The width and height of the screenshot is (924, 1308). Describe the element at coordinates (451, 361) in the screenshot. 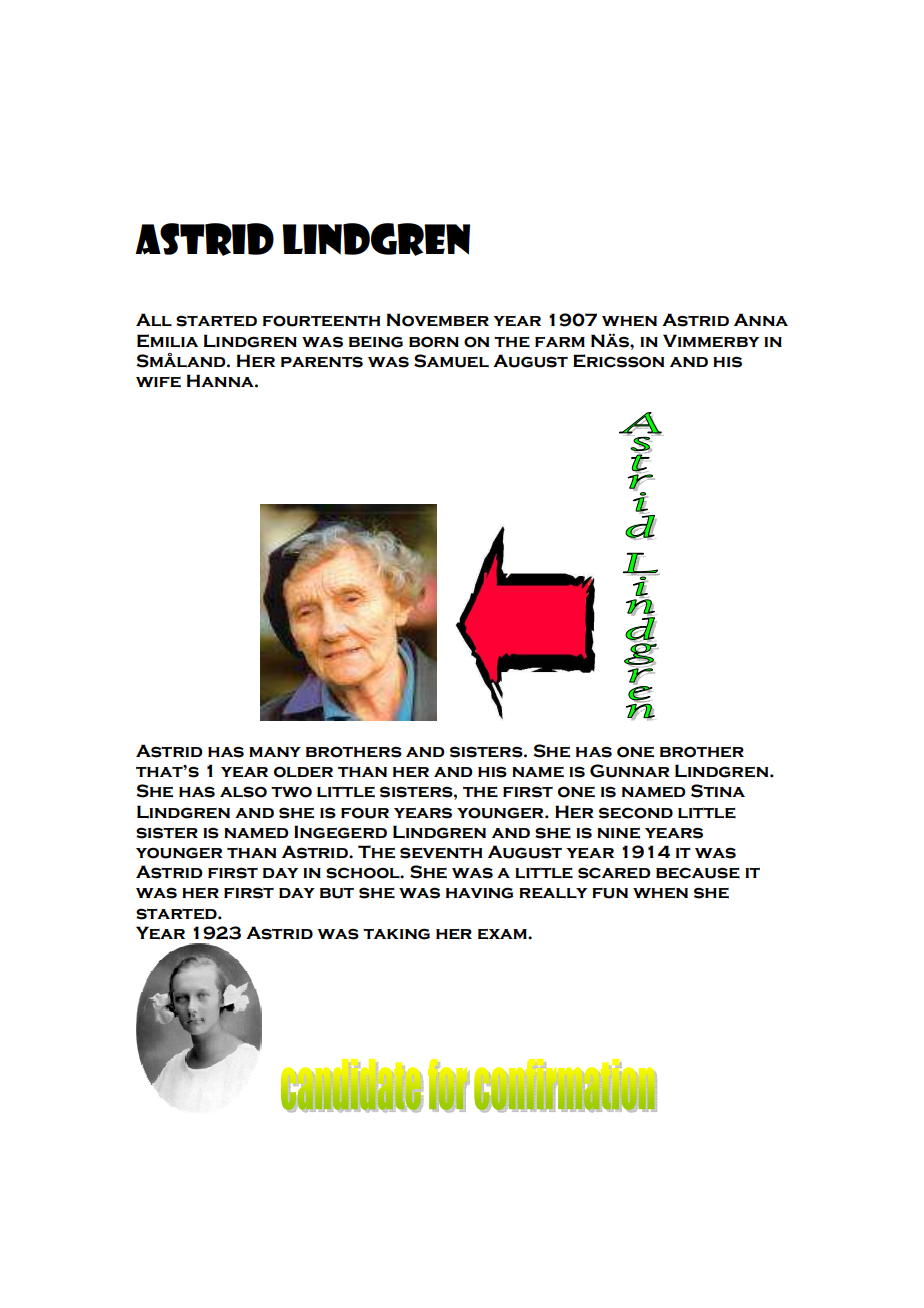

I see `Samuel` at that location.
